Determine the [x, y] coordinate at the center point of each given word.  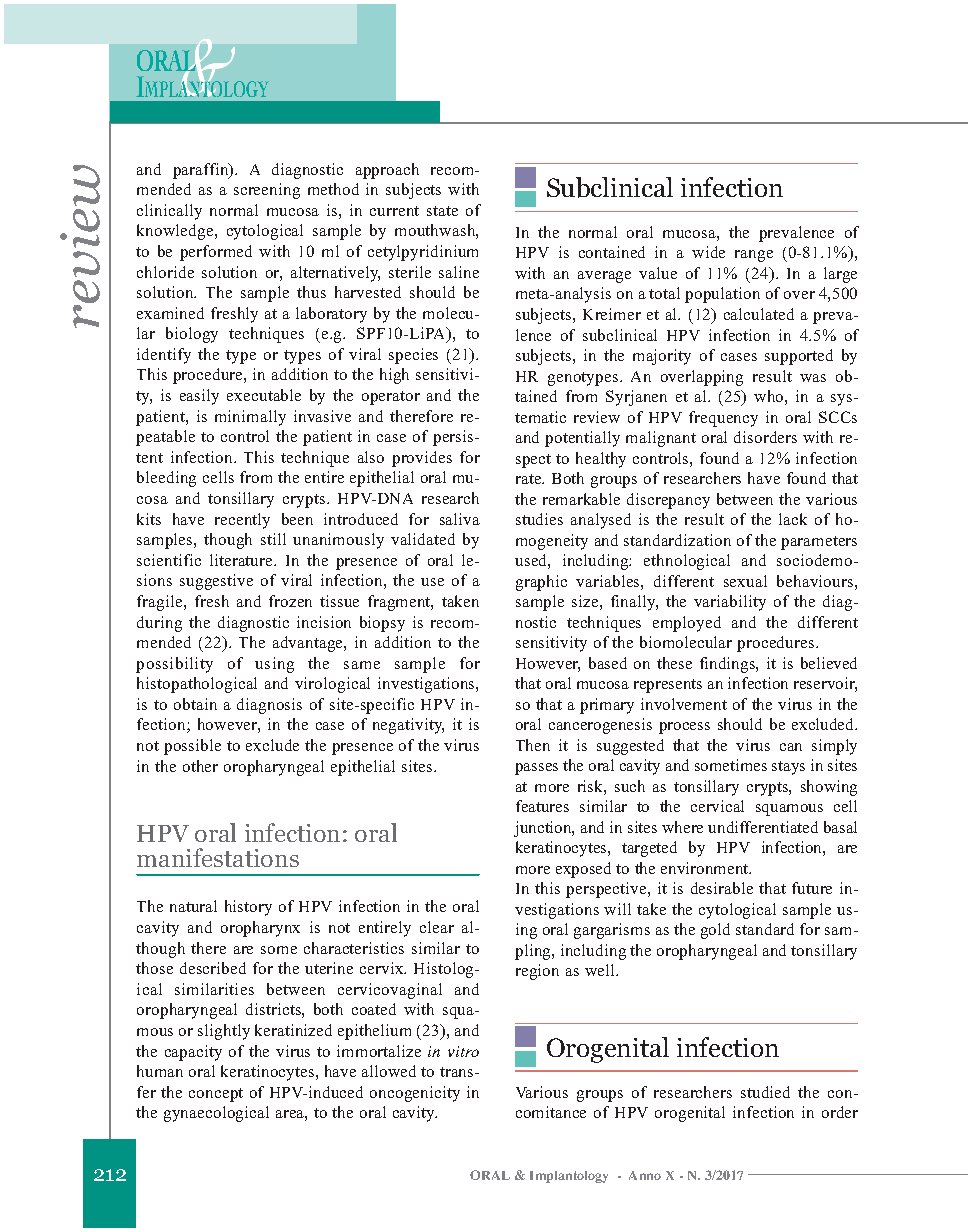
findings [728, 665]
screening [267, 191]
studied [765, 1092]
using [274, 665]
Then [533, 745]
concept [216, 1095]
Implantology [569, 1177]
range [754, 256]
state [442, 211]
